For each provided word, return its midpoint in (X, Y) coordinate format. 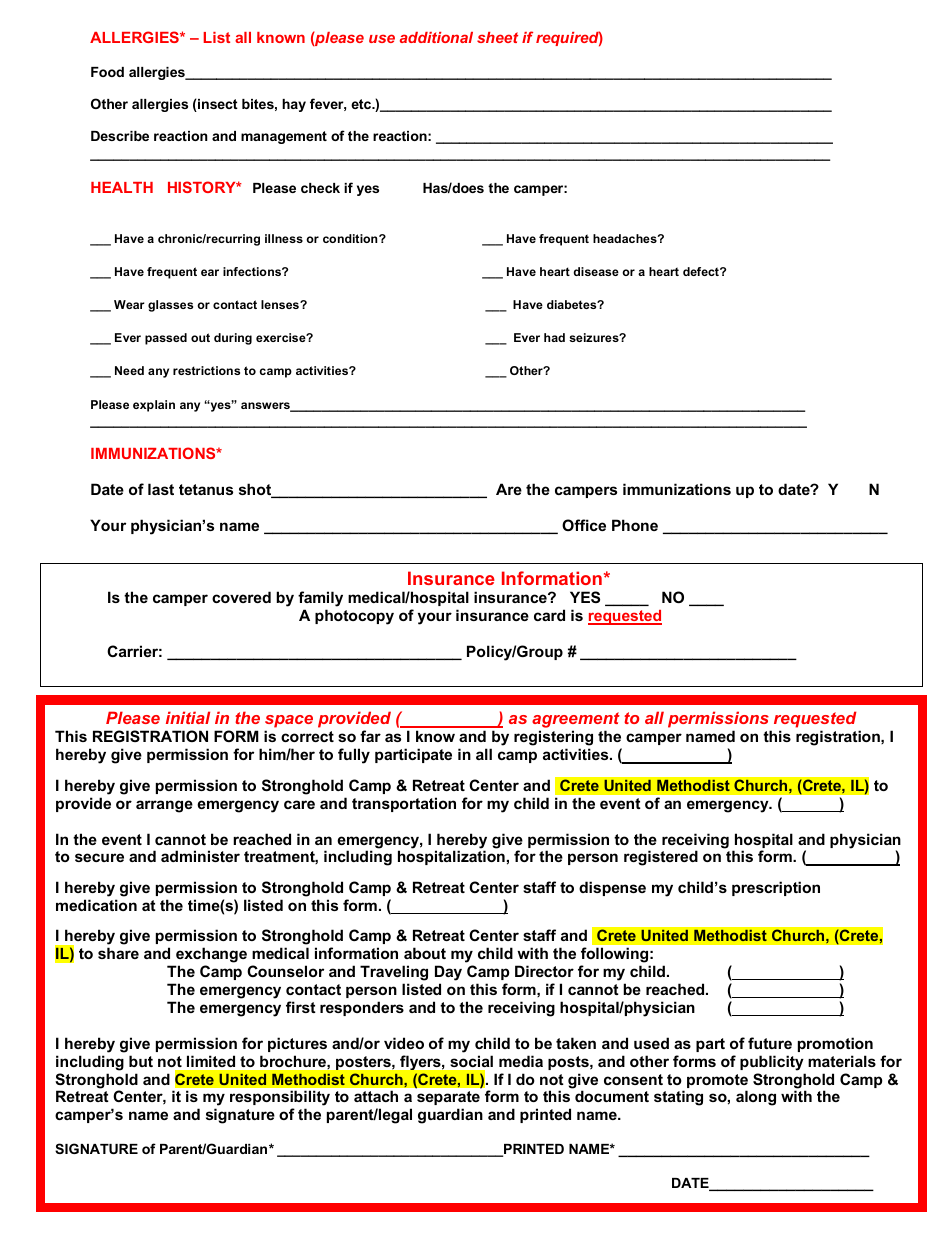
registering (553, 739)
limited (211, 1061)
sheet (497, 37)
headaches (626, 238)
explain (154, 406)
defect (702, 271)
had (554, 337)
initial (188, 717)
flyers (421, 1062)
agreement (576, 721)
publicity (772, 1063)
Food (107, 72)
